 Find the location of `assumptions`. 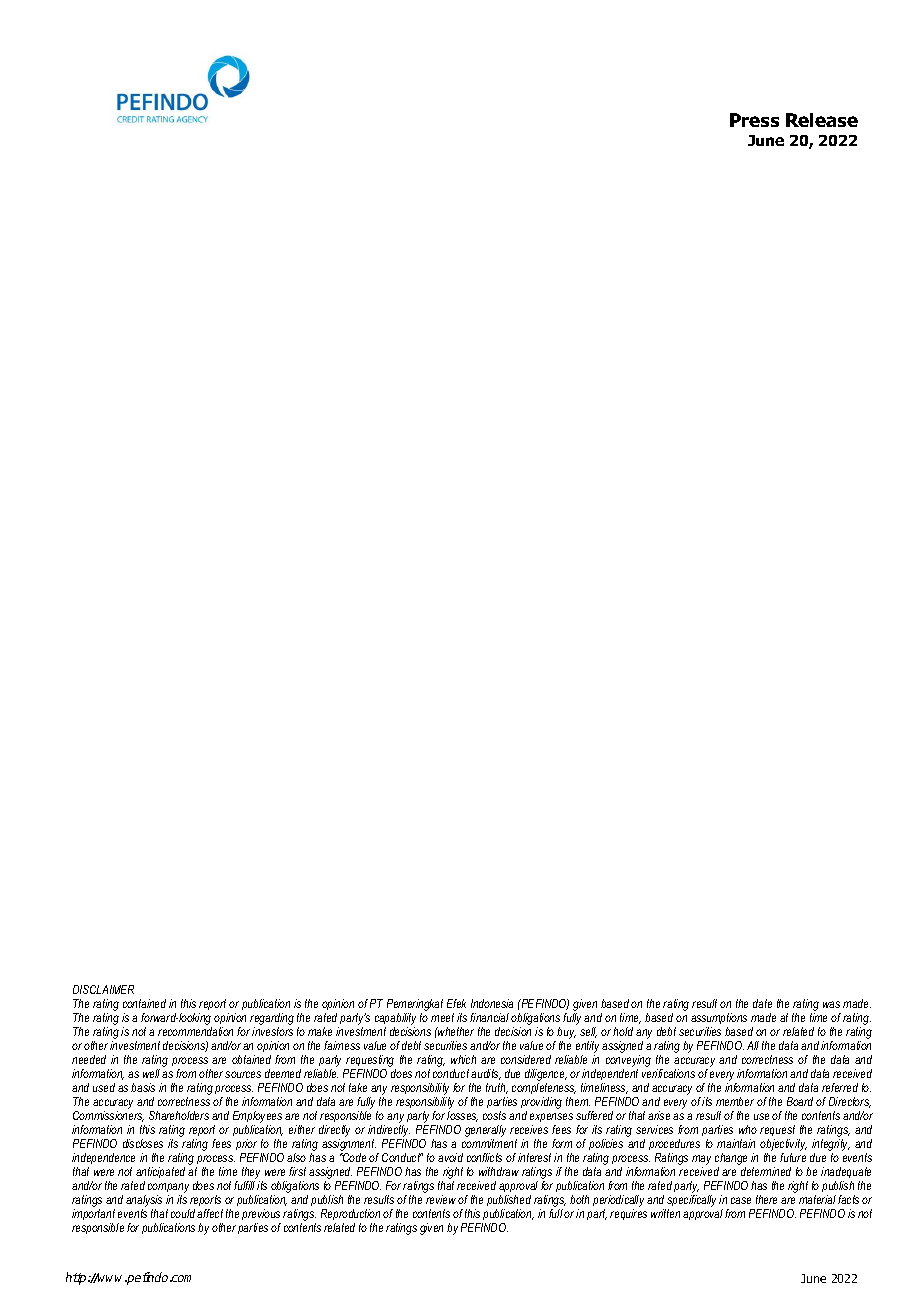

assumptions is located at coordinates (719, 1020).
